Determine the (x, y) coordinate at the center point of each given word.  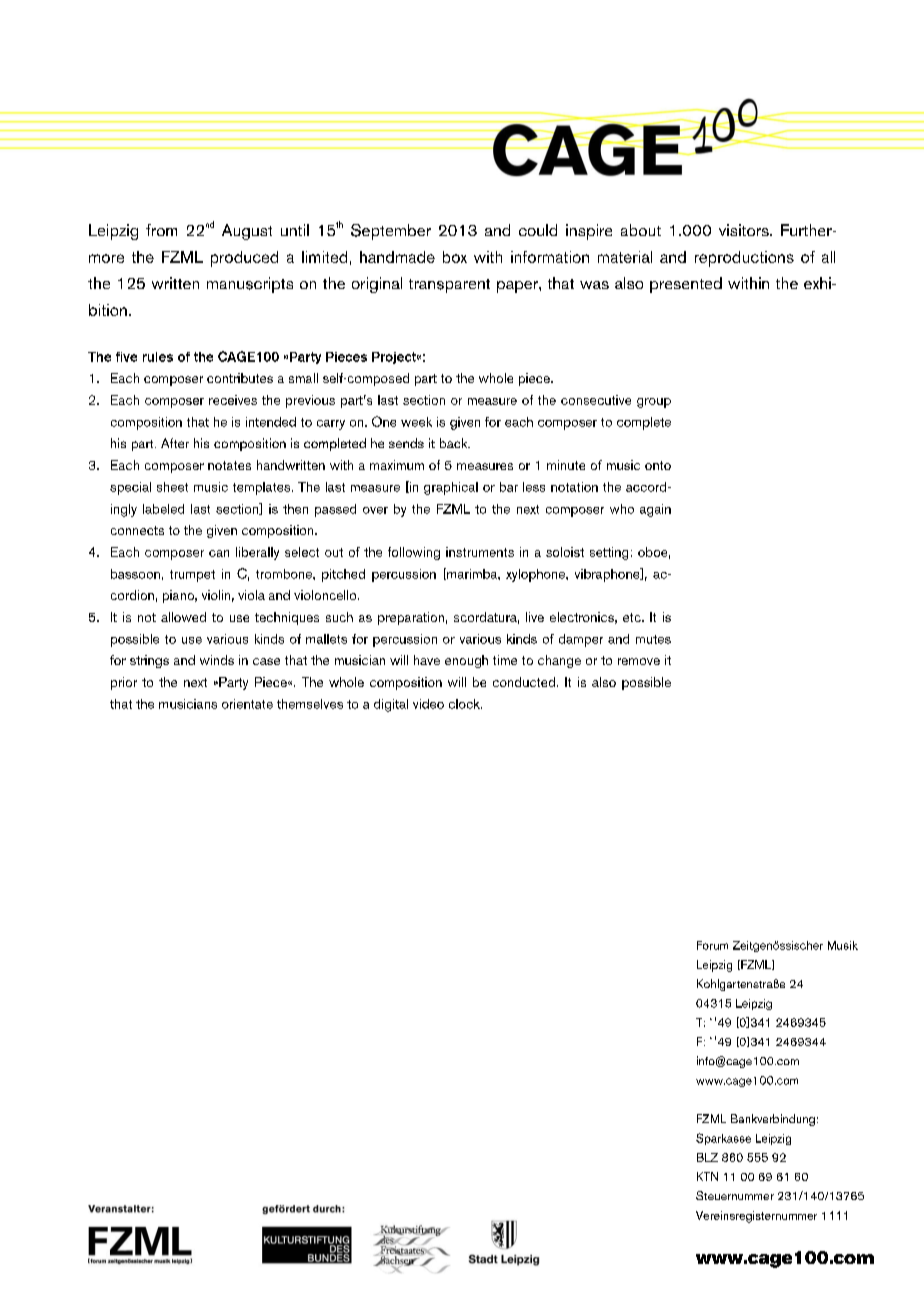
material (625, 257)
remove (639, 661)
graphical (451, 488)
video (428, 704)
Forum (712, 945)
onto (658, 465)
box (455, 257)
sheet (172, 487)
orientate (247, 704)
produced (244, 259)
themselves (310, 704)
